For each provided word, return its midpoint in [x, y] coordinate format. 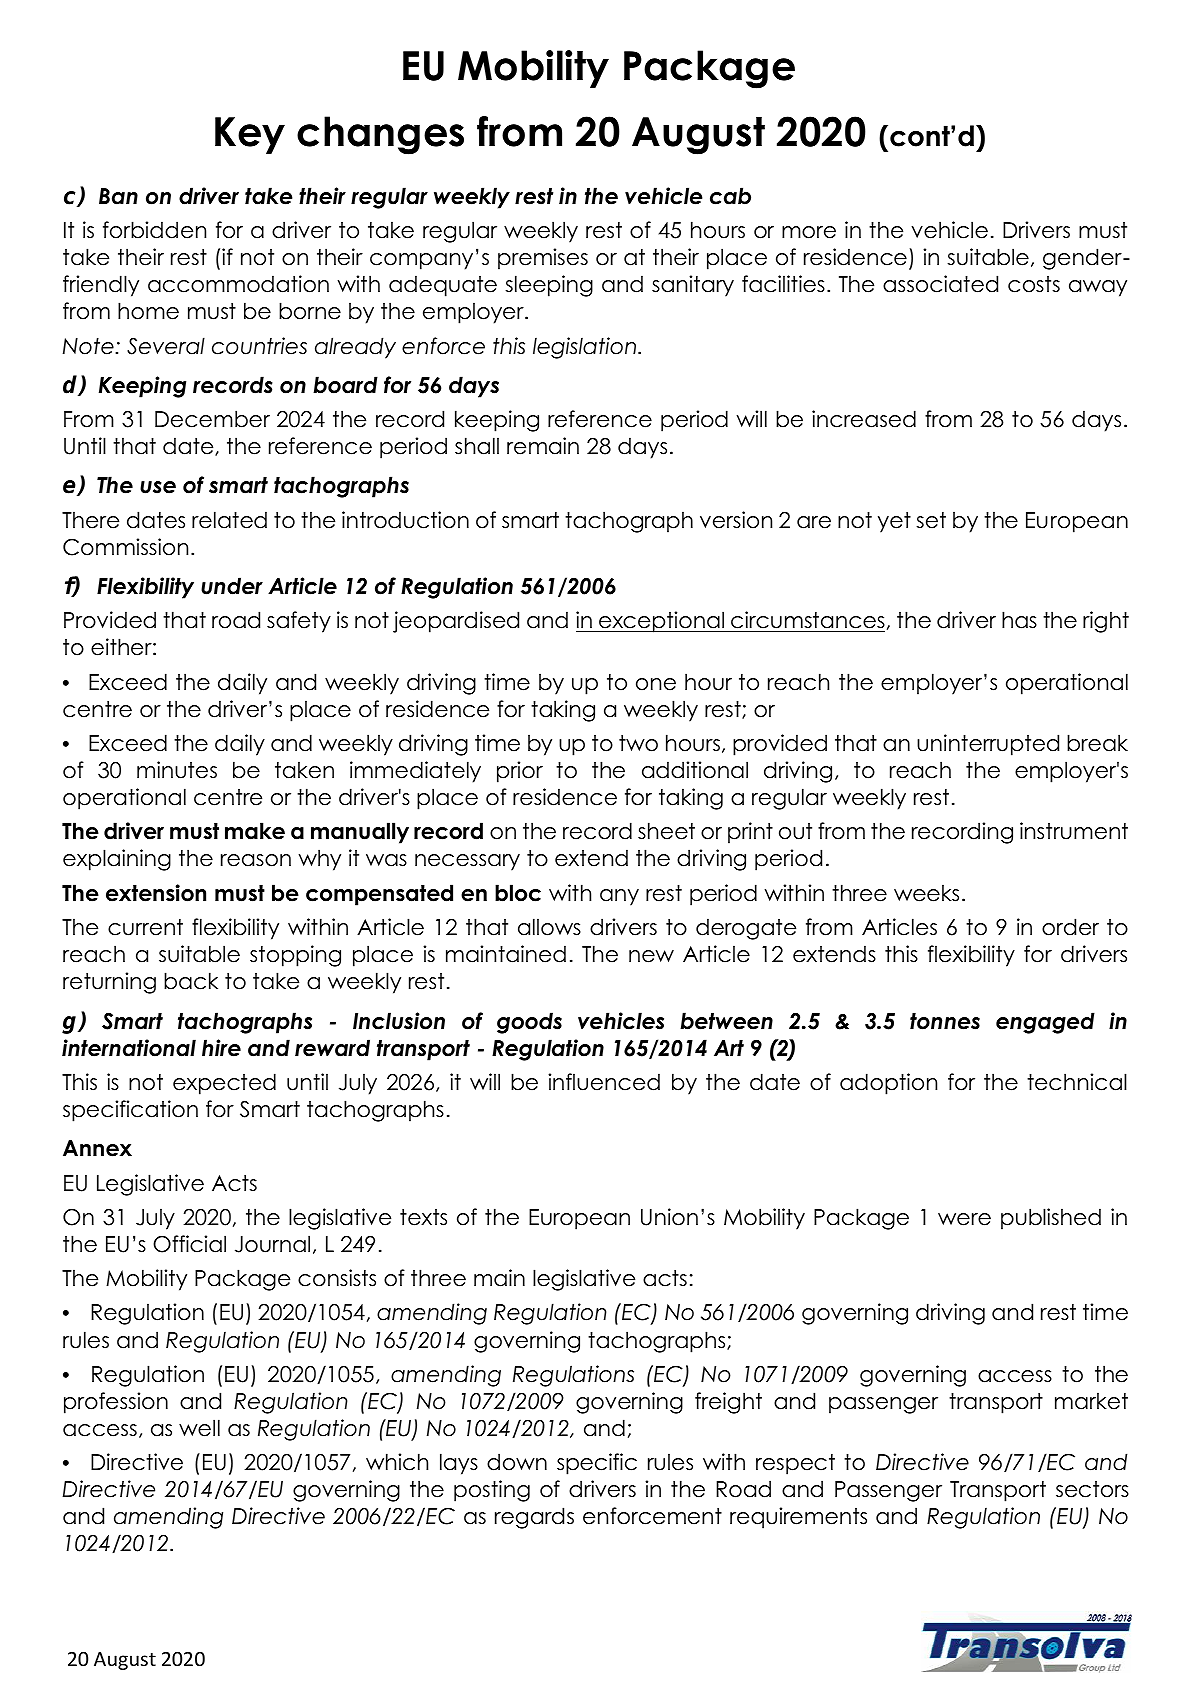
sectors [1092, 1489]
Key [250, 135]
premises [543, 259]
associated [940, 284]
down [517, 1462]
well [199, 1428]
